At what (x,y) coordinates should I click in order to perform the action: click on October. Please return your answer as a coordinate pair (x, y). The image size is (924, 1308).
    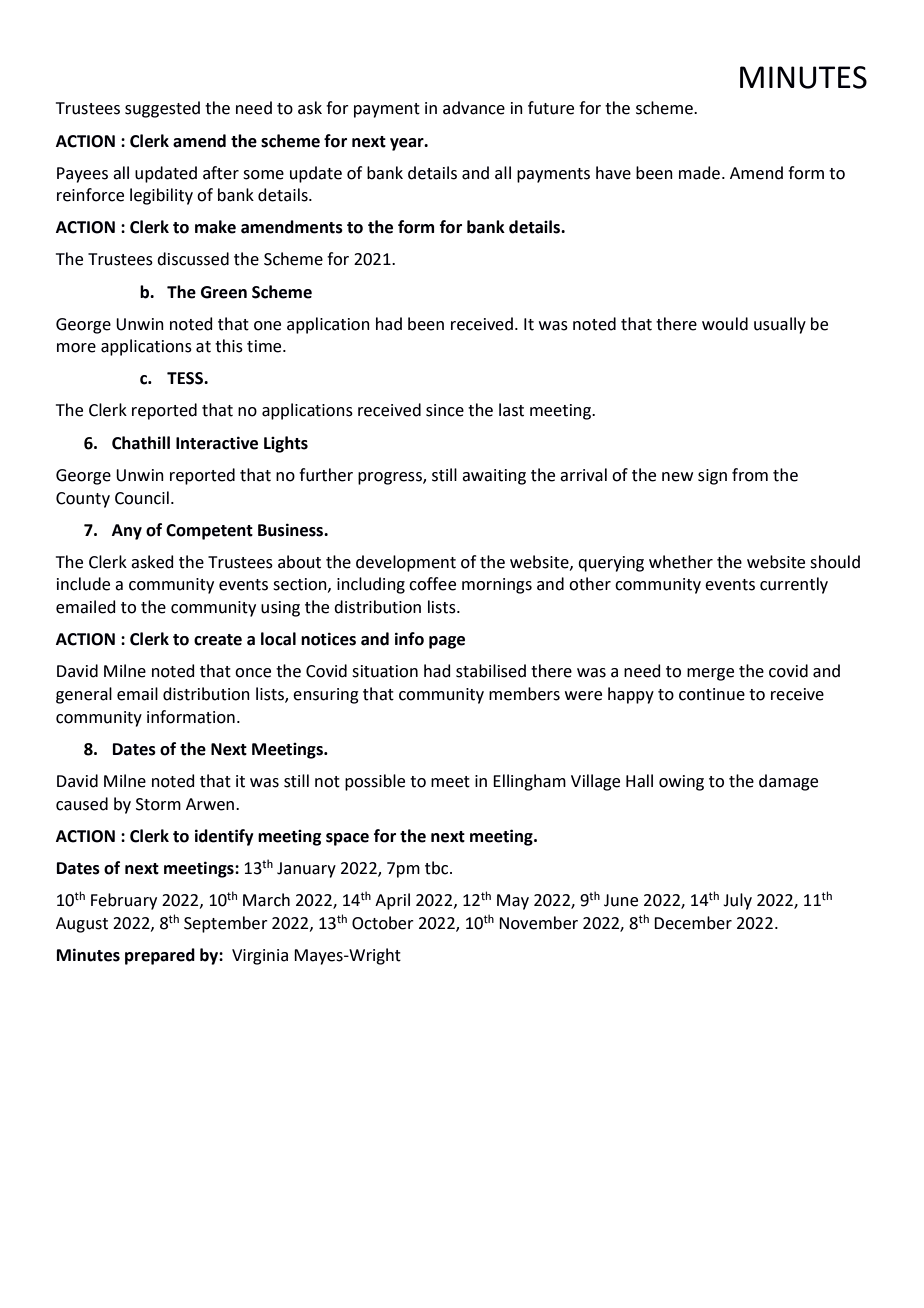
    Looking at the image, I should click on (383, 923).
